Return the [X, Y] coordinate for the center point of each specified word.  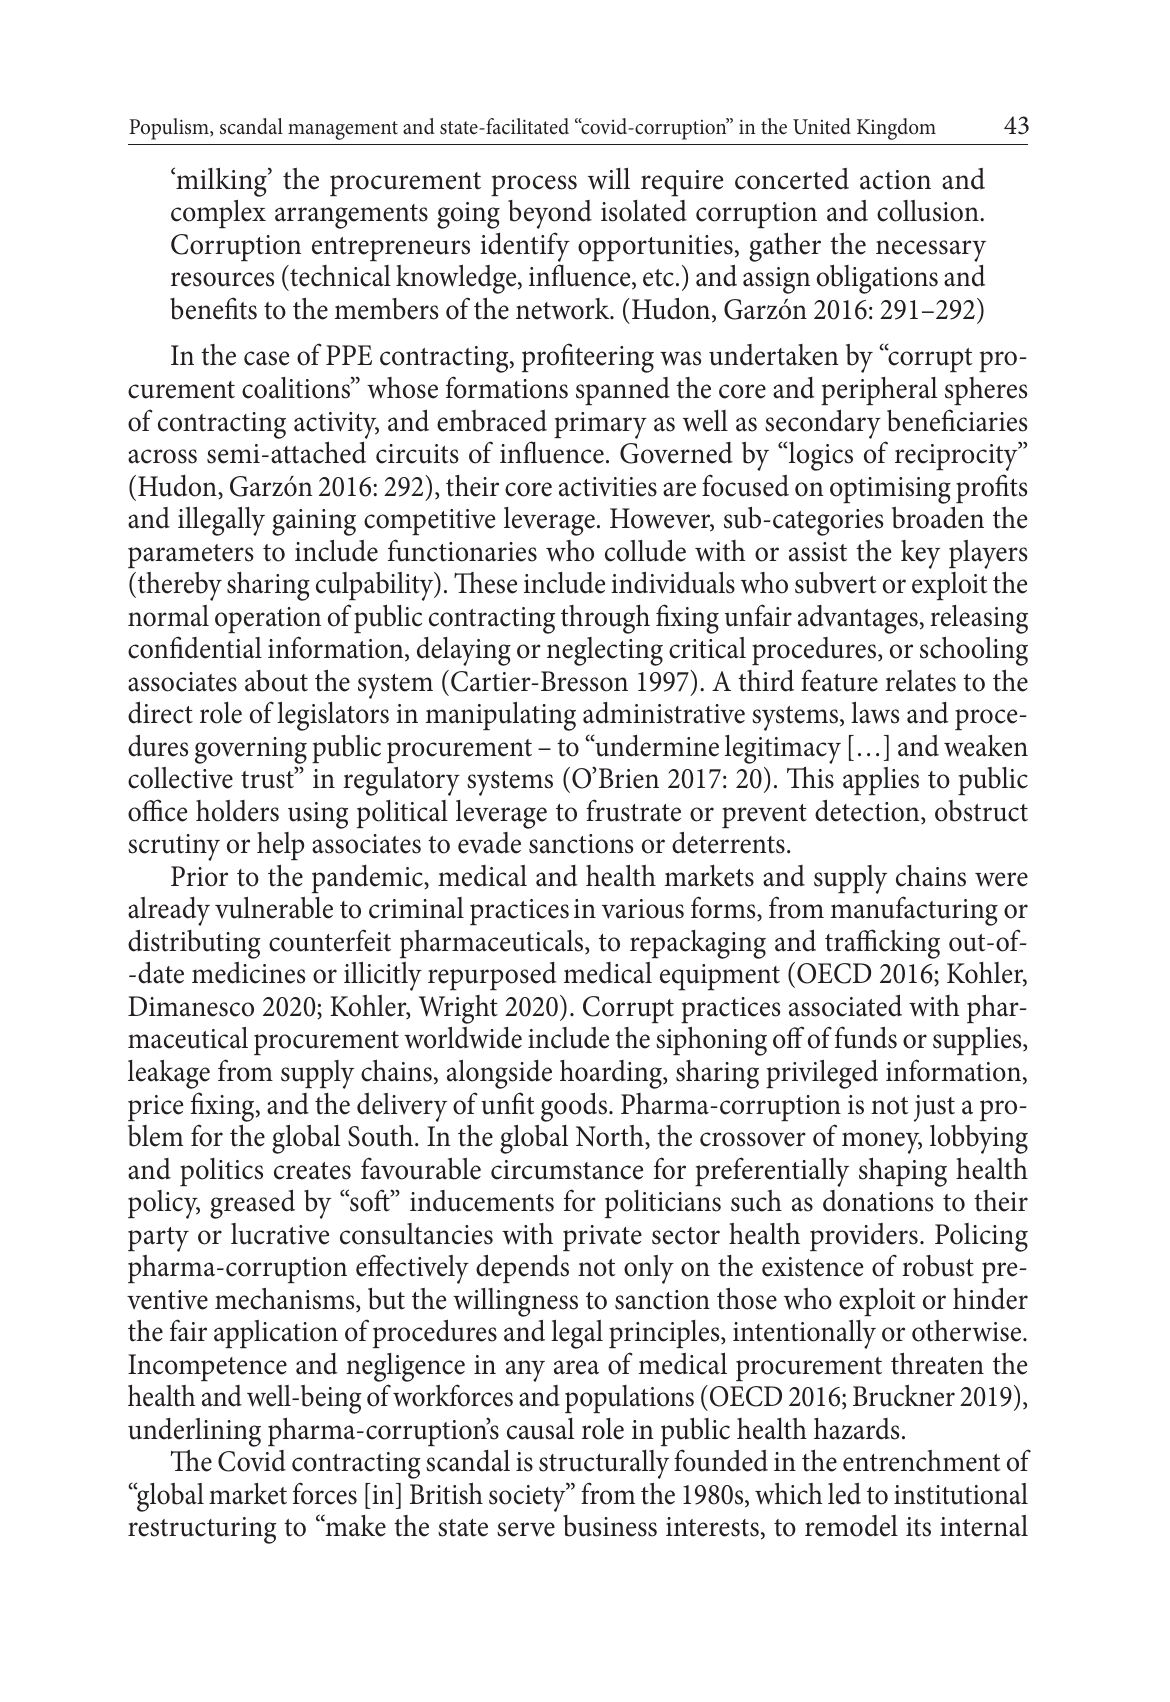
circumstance [567, 1170]
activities [608, 487]
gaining [314, 522]
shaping [903, 1172]
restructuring [202, 1530]
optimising [890, 490]
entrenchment [922, 1461]
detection [868, 811]
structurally [604, 1464]
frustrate [633, 810]
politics [221, 1172]
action [895, 180]
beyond [550, 214]
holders [237, 811]
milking [221, 182]
